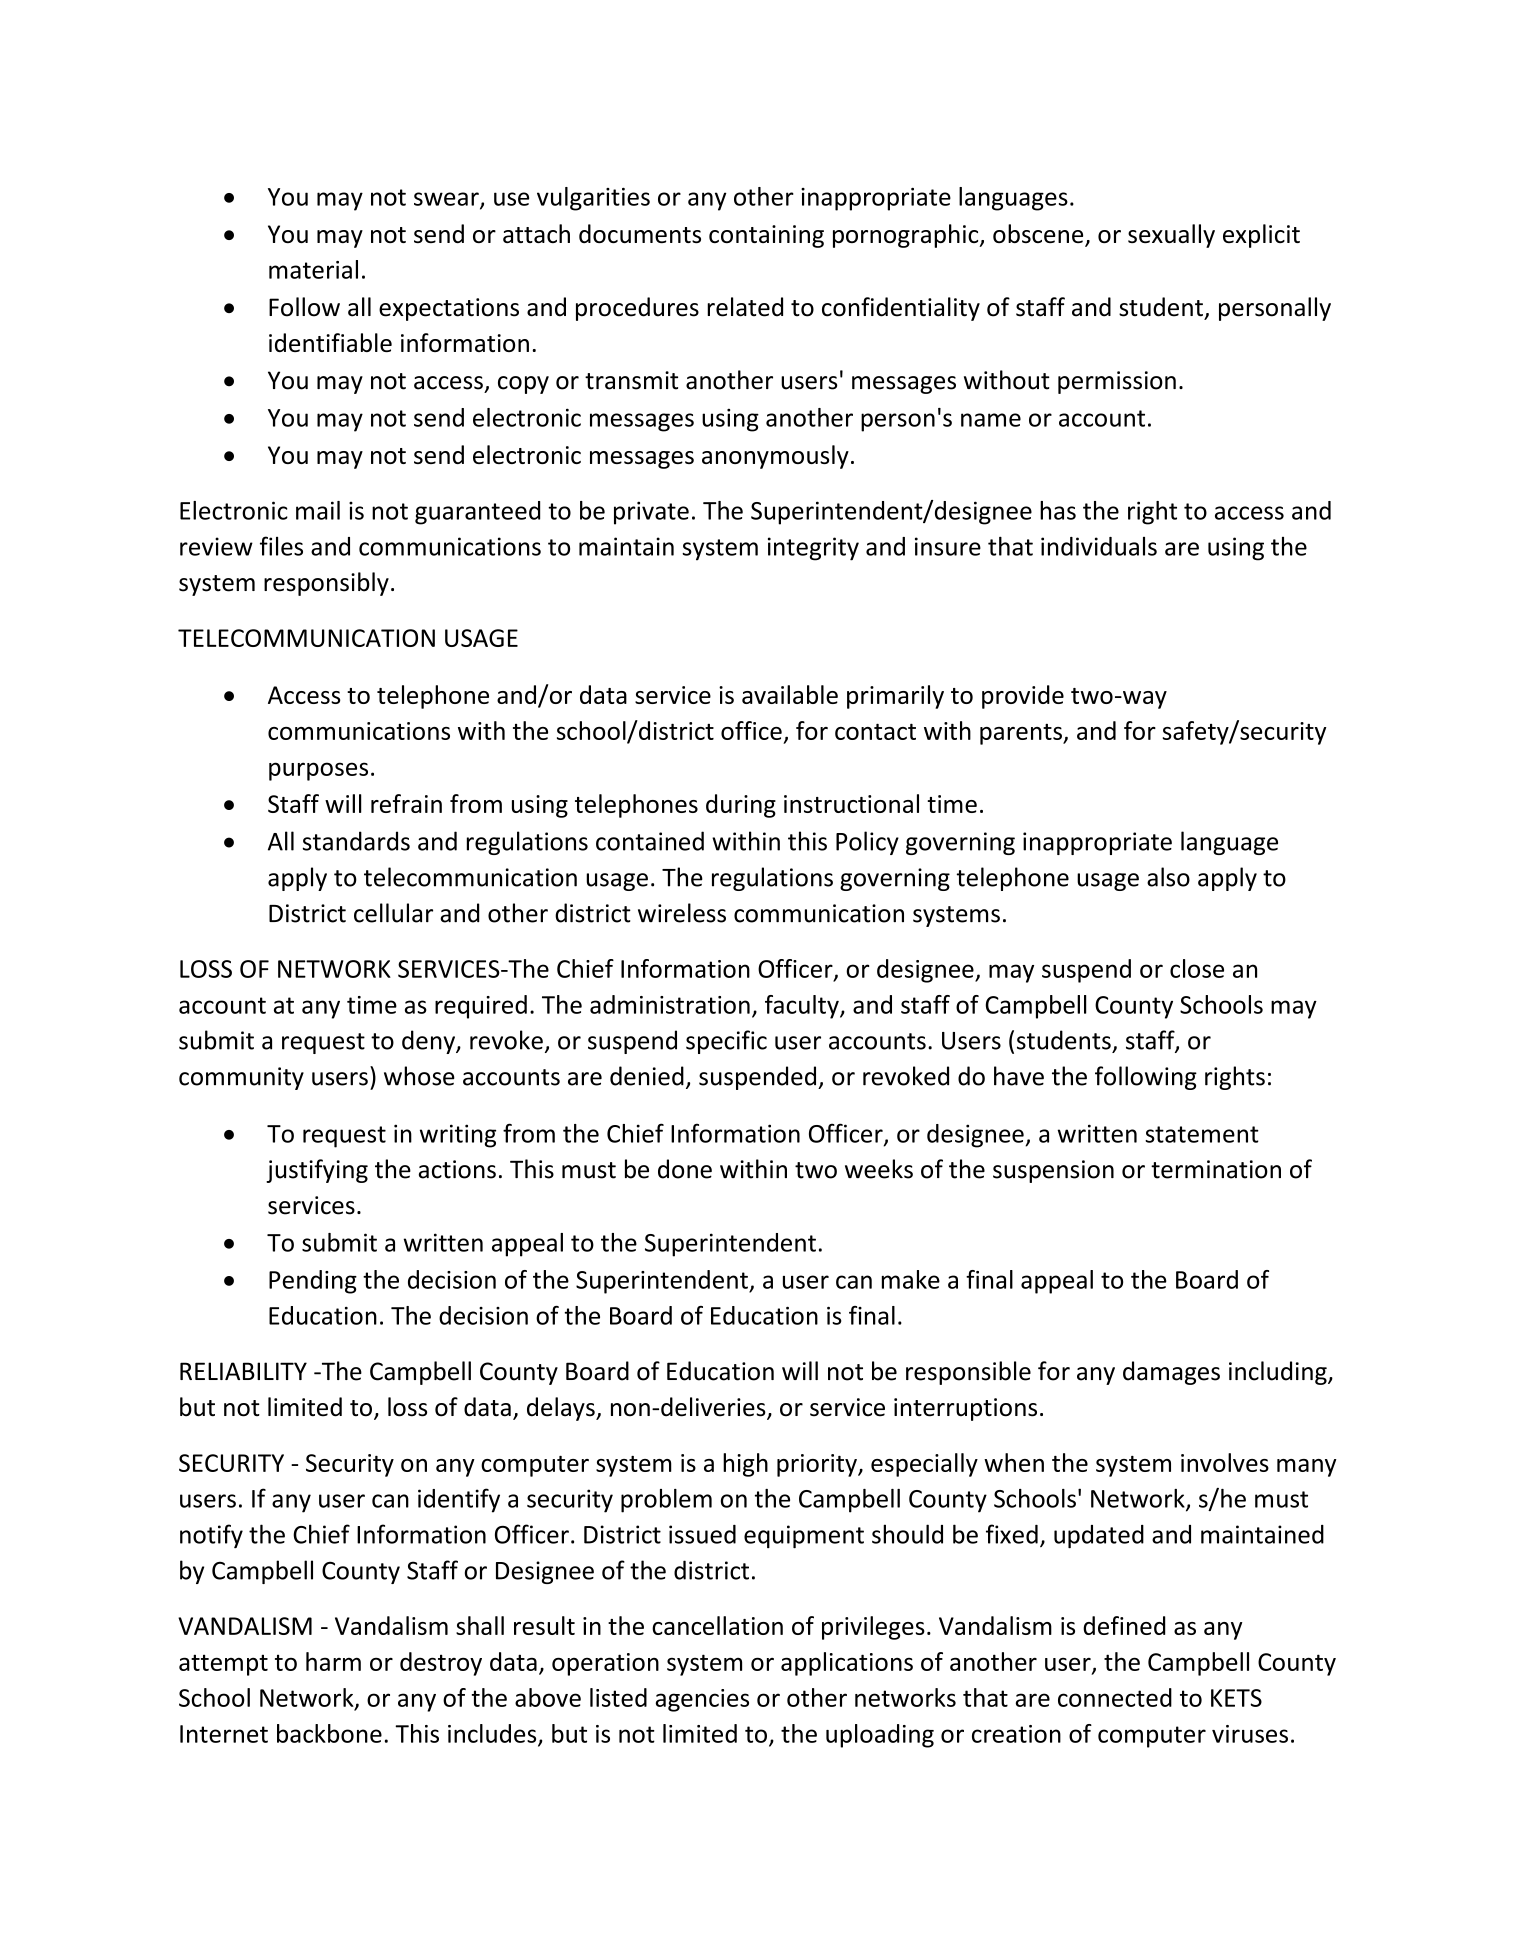  What do you see at coordinates (766, 236) in the document?
I see `containing` at bounding box center [766, 236].
